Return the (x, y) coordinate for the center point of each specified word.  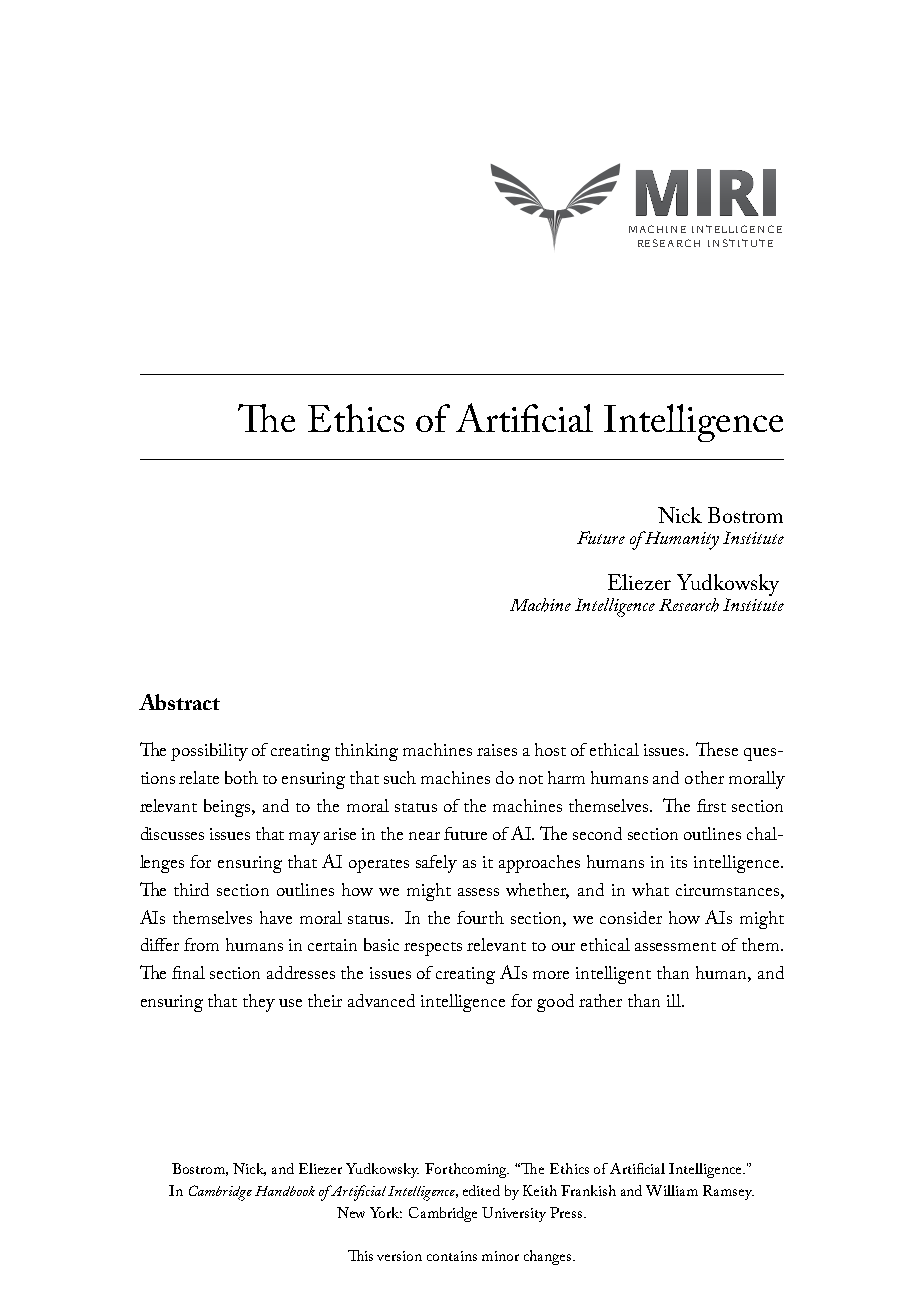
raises (497, 750)
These (717, 749)
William (672, 1190)
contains (452, 1256)
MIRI (706, 192)
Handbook (285, 1191)
